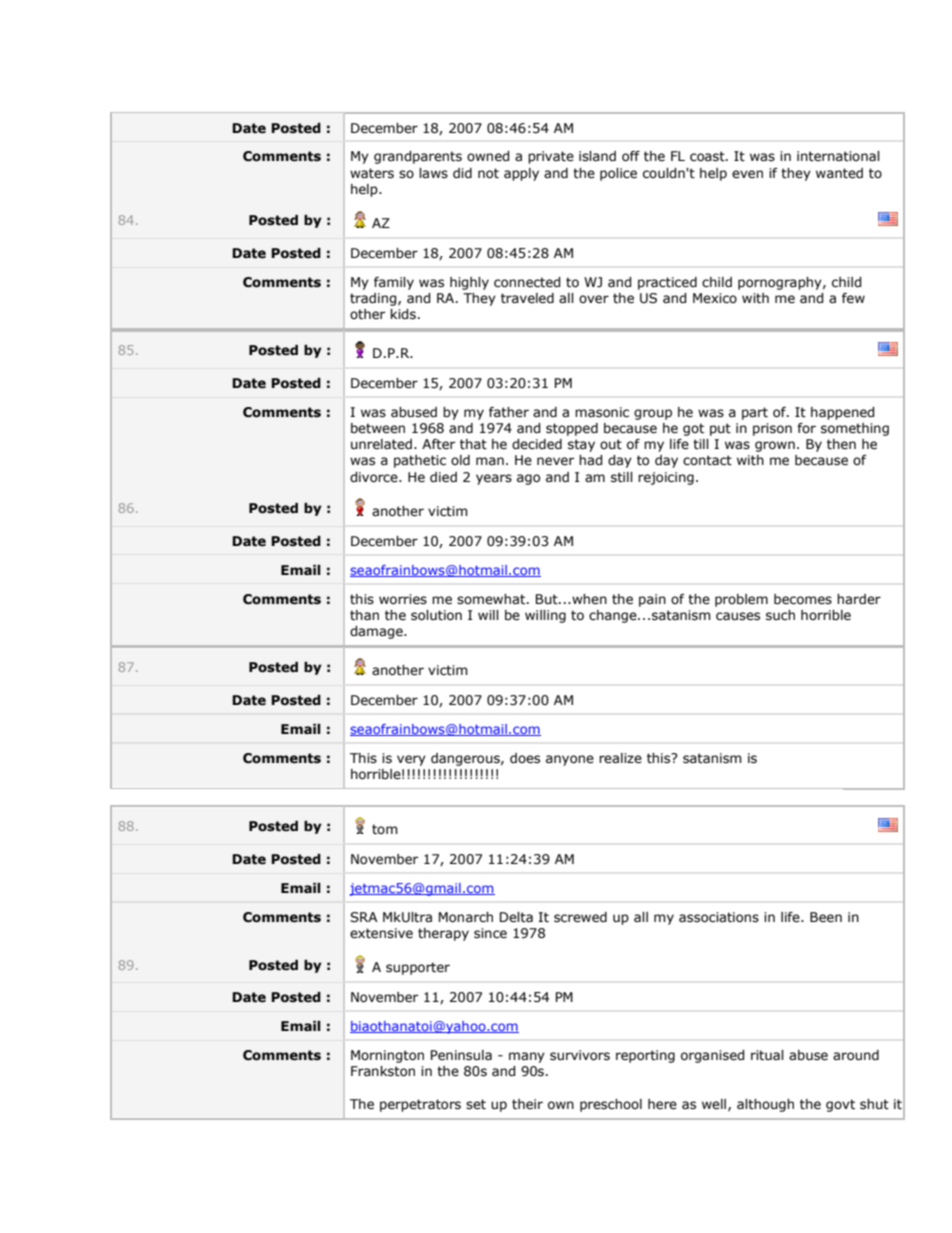 Image resolution: width=952 pixels, height=1233 pixels. I want to click on solution, so click(436, 615).
